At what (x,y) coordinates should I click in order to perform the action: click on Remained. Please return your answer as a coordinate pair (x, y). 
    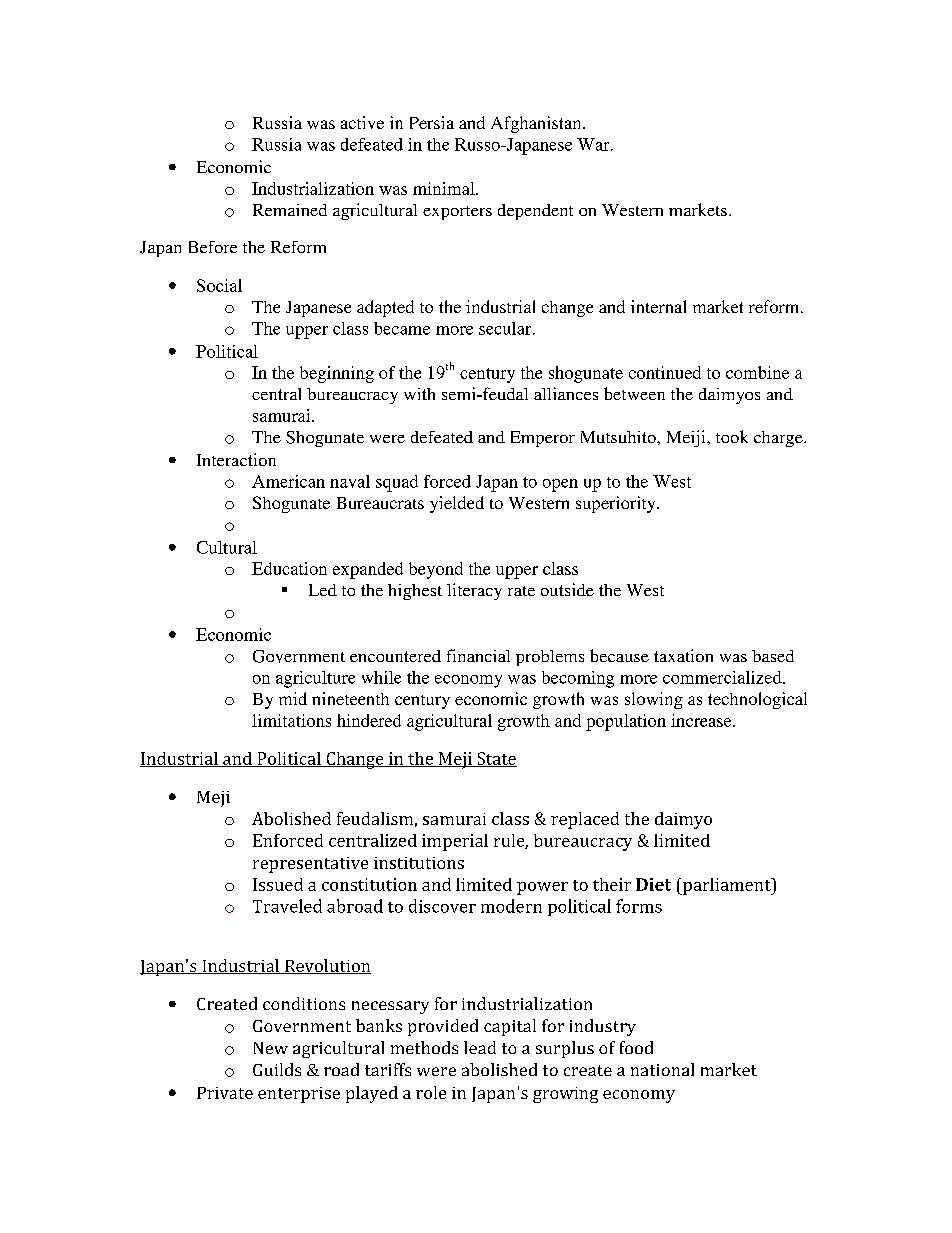
    Looking at the image, I should click on (290, 210).
